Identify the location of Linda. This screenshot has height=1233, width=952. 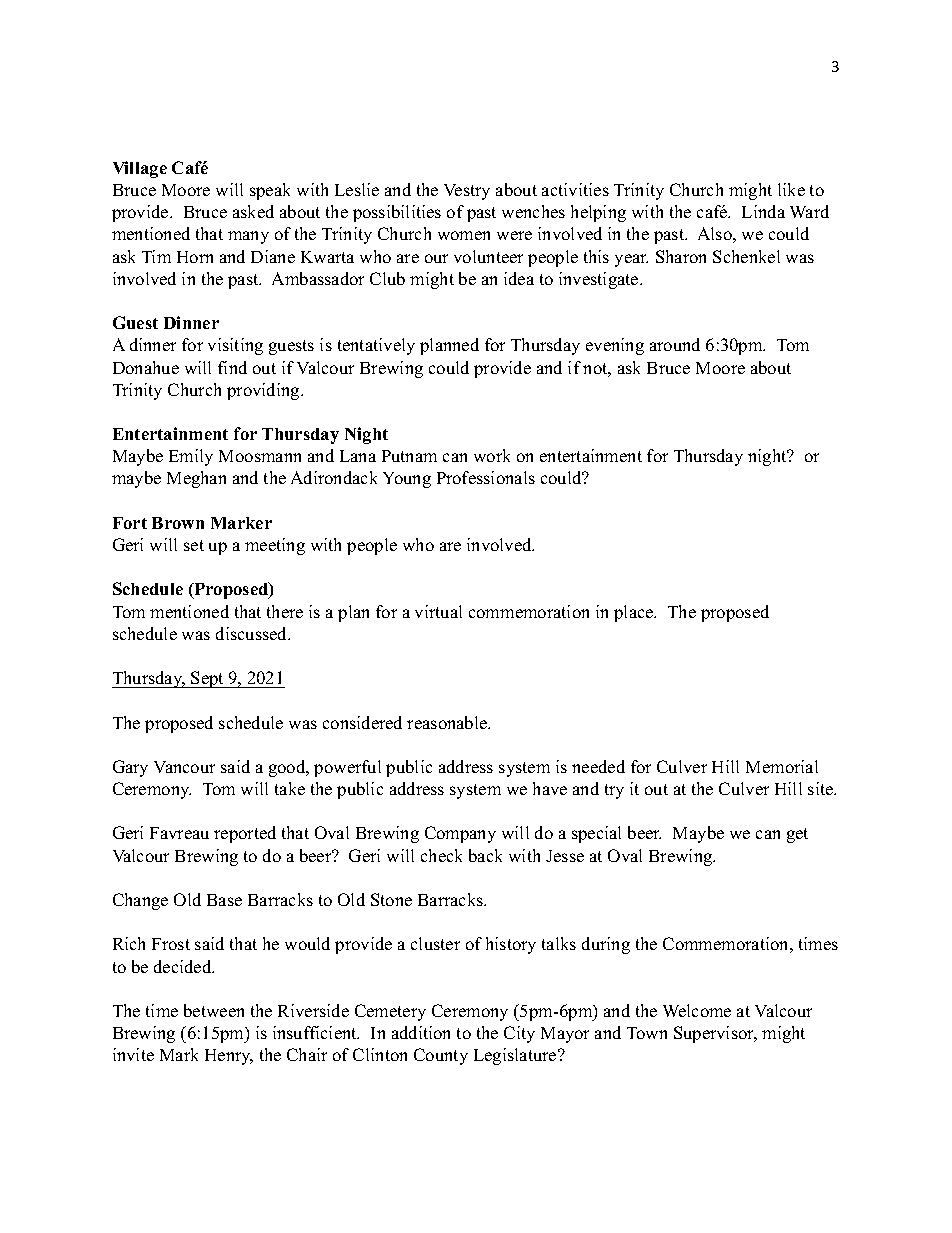
(763, 211).
